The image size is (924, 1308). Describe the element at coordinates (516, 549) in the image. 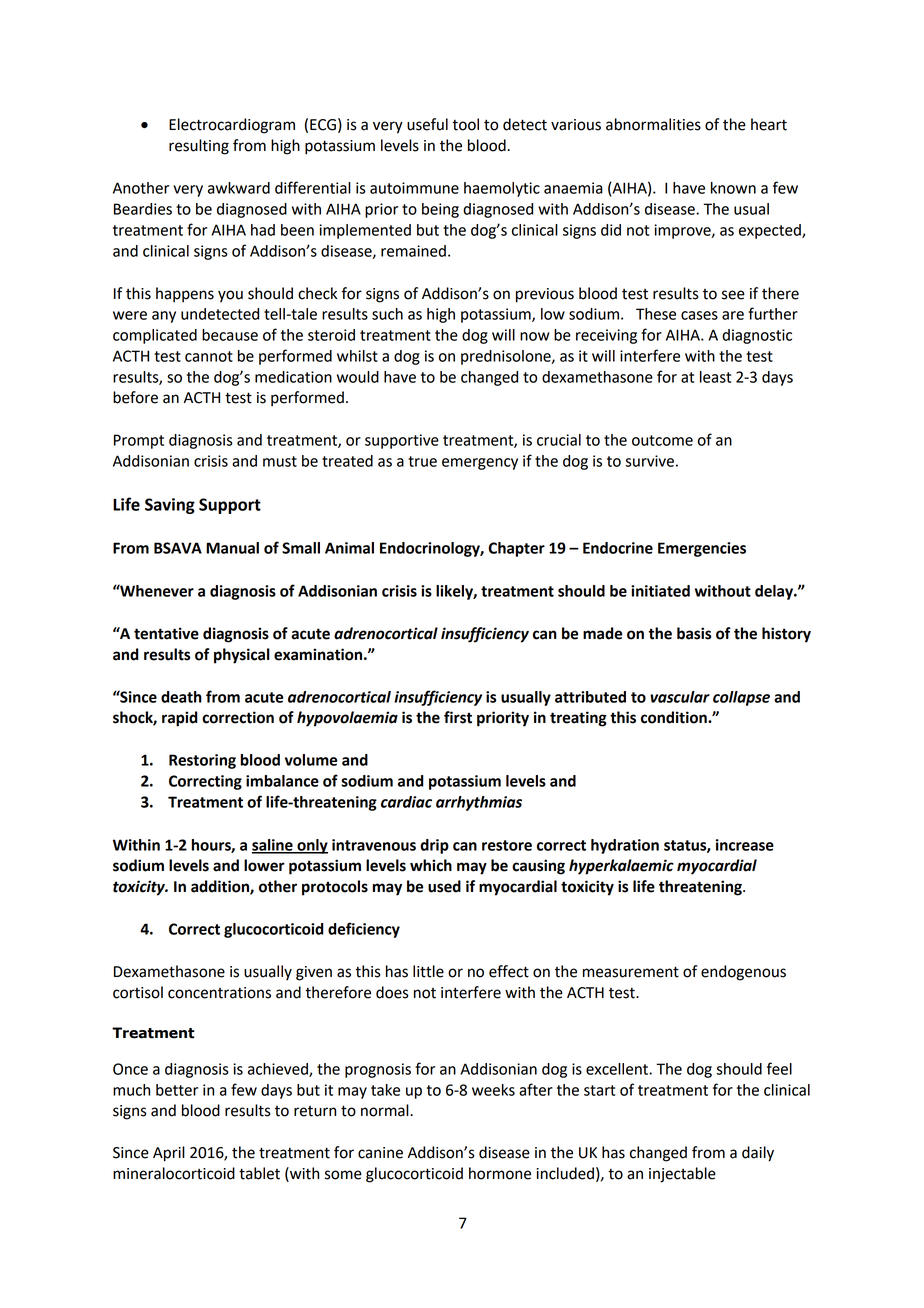

I see `Chapter` at that location.
